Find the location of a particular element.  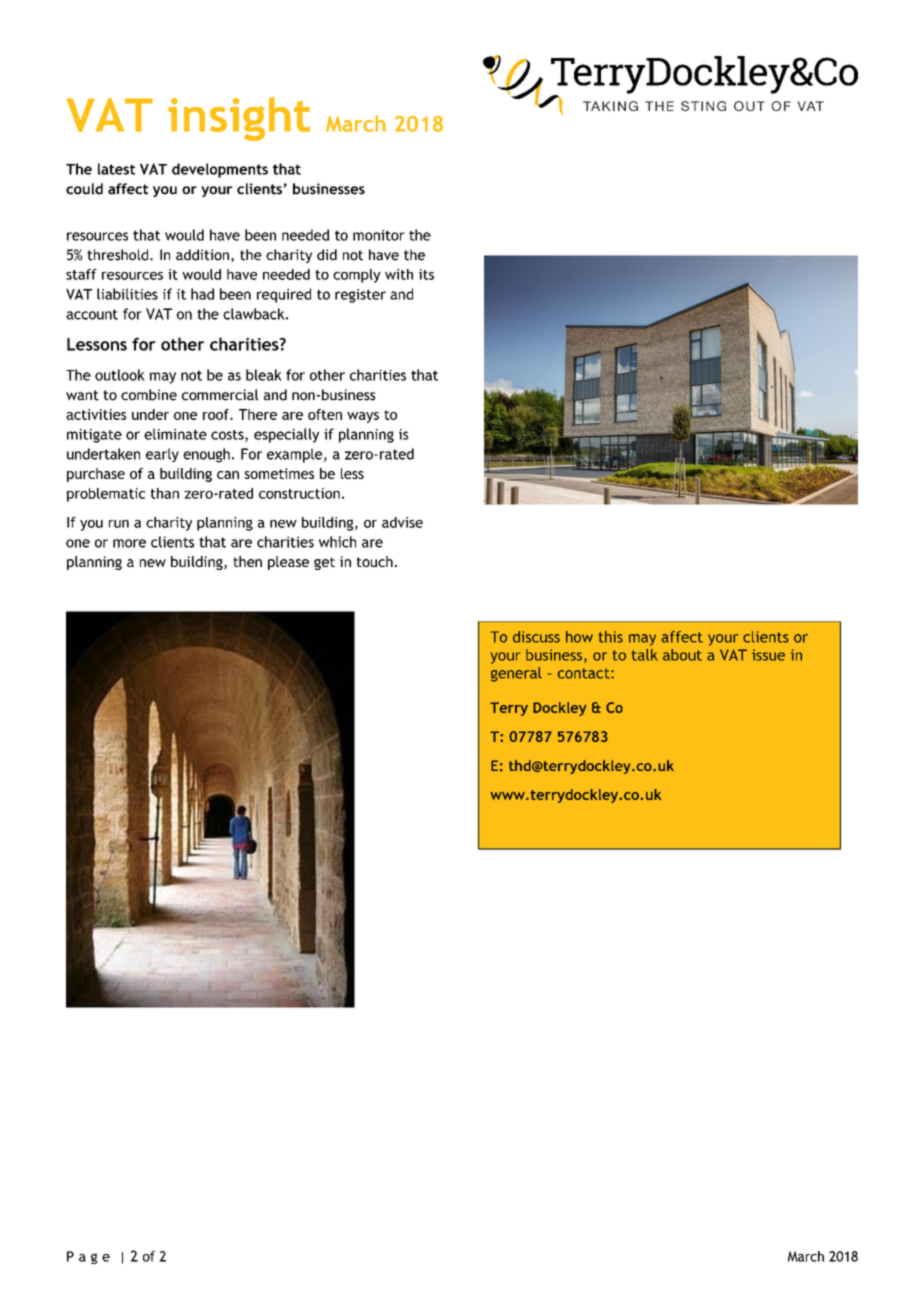

general is located at coordinates (516, 674).
